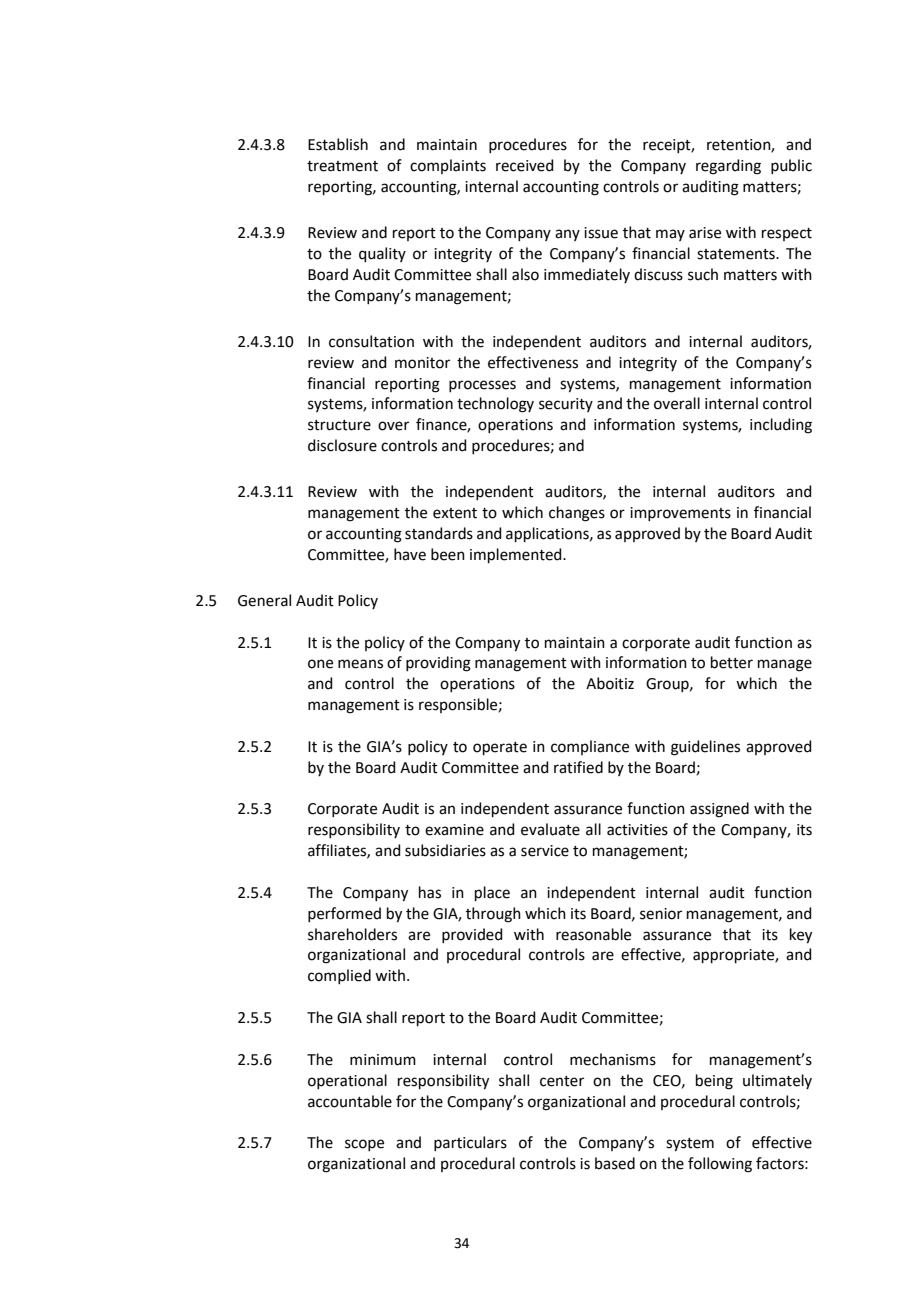  I want to click on one, so click(320, 664).
